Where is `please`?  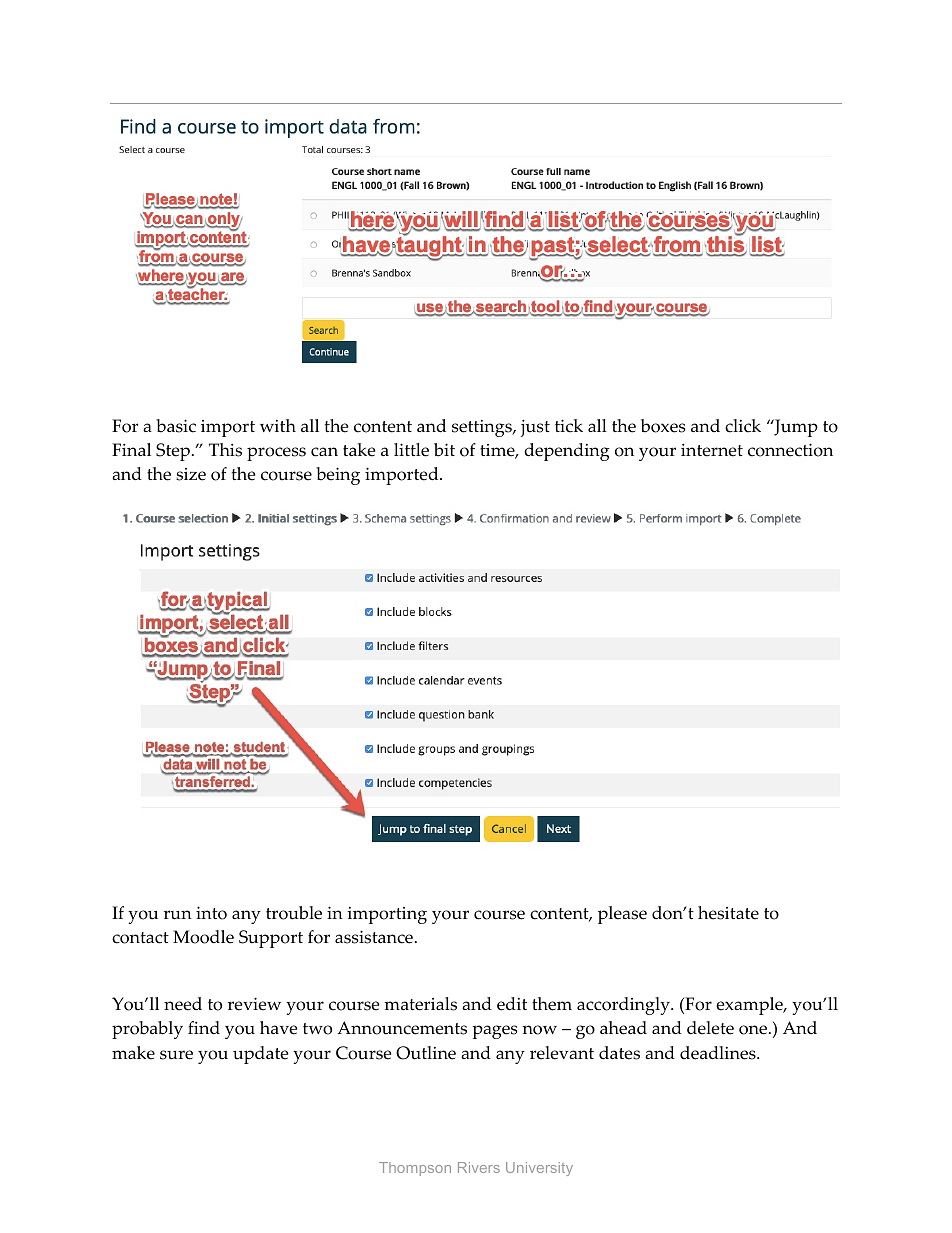 please is located at coordinates (622, 915).
